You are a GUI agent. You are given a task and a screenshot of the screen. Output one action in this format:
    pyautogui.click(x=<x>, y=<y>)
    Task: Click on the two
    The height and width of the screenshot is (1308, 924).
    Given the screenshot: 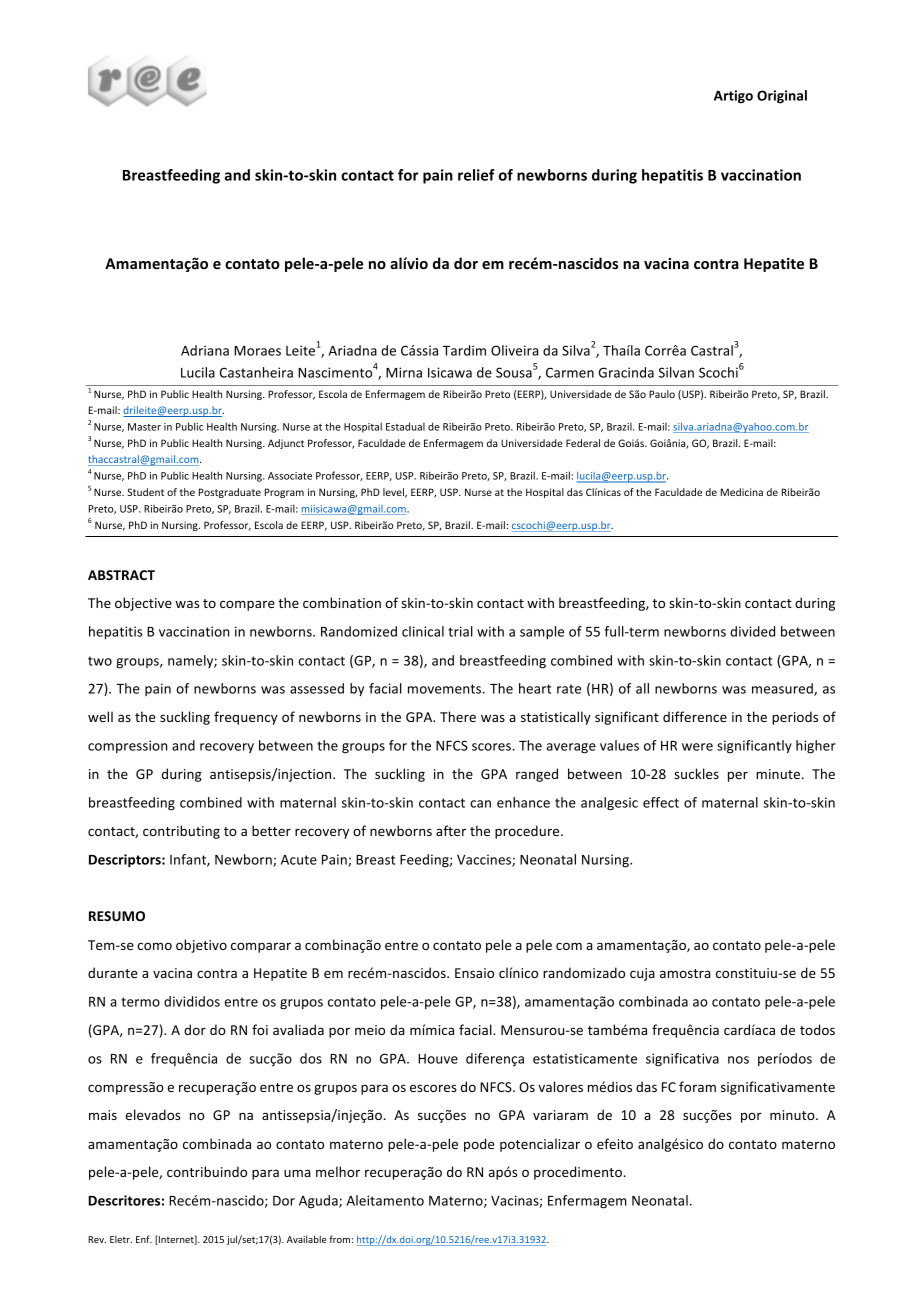 What is the action you would take?
    pyautogui.click(x=100, y=661)
